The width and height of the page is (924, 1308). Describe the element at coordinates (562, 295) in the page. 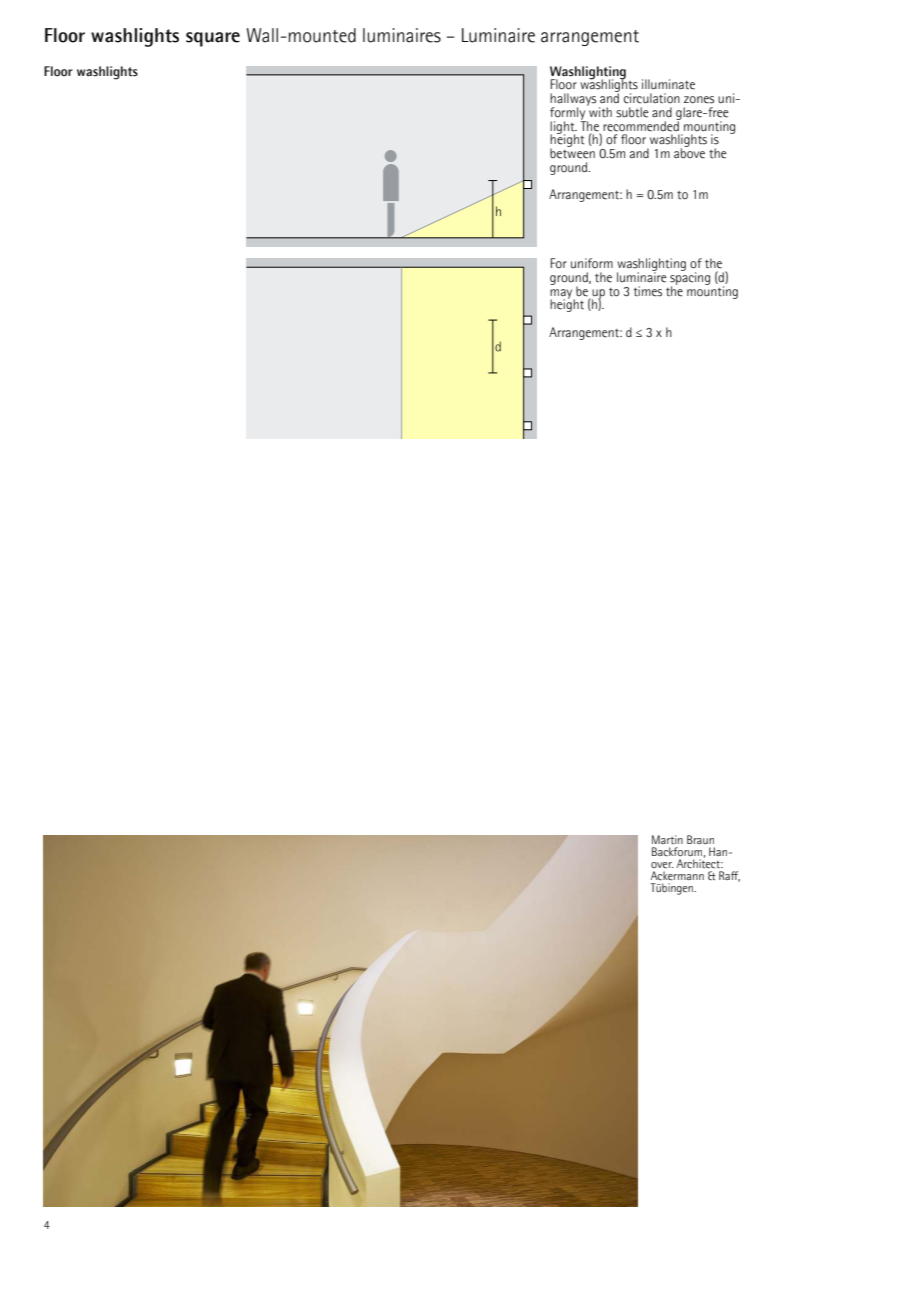

I see `may` at that location.
